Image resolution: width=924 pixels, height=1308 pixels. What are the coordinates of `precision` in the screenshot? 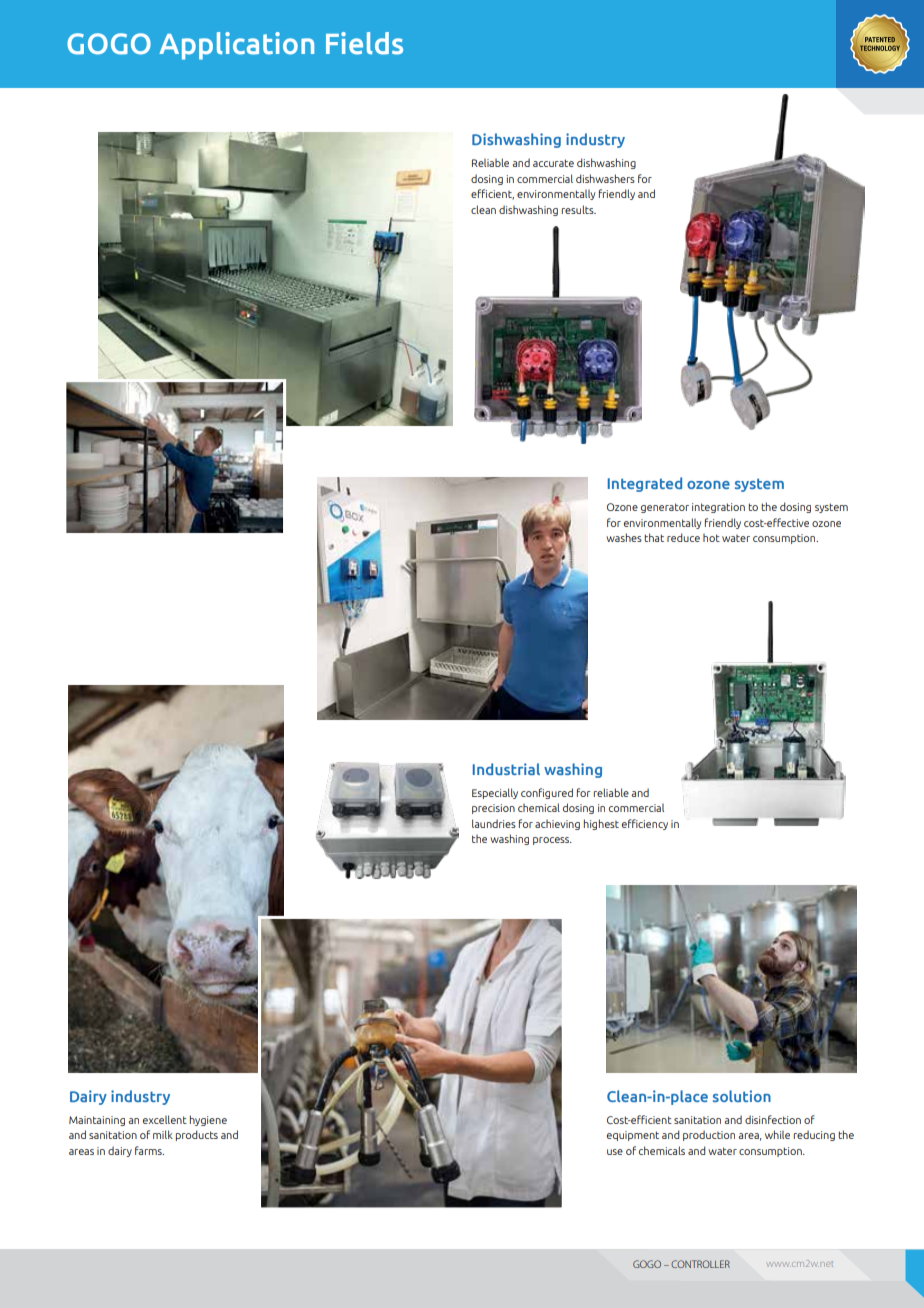 It's located at (493, 809).
